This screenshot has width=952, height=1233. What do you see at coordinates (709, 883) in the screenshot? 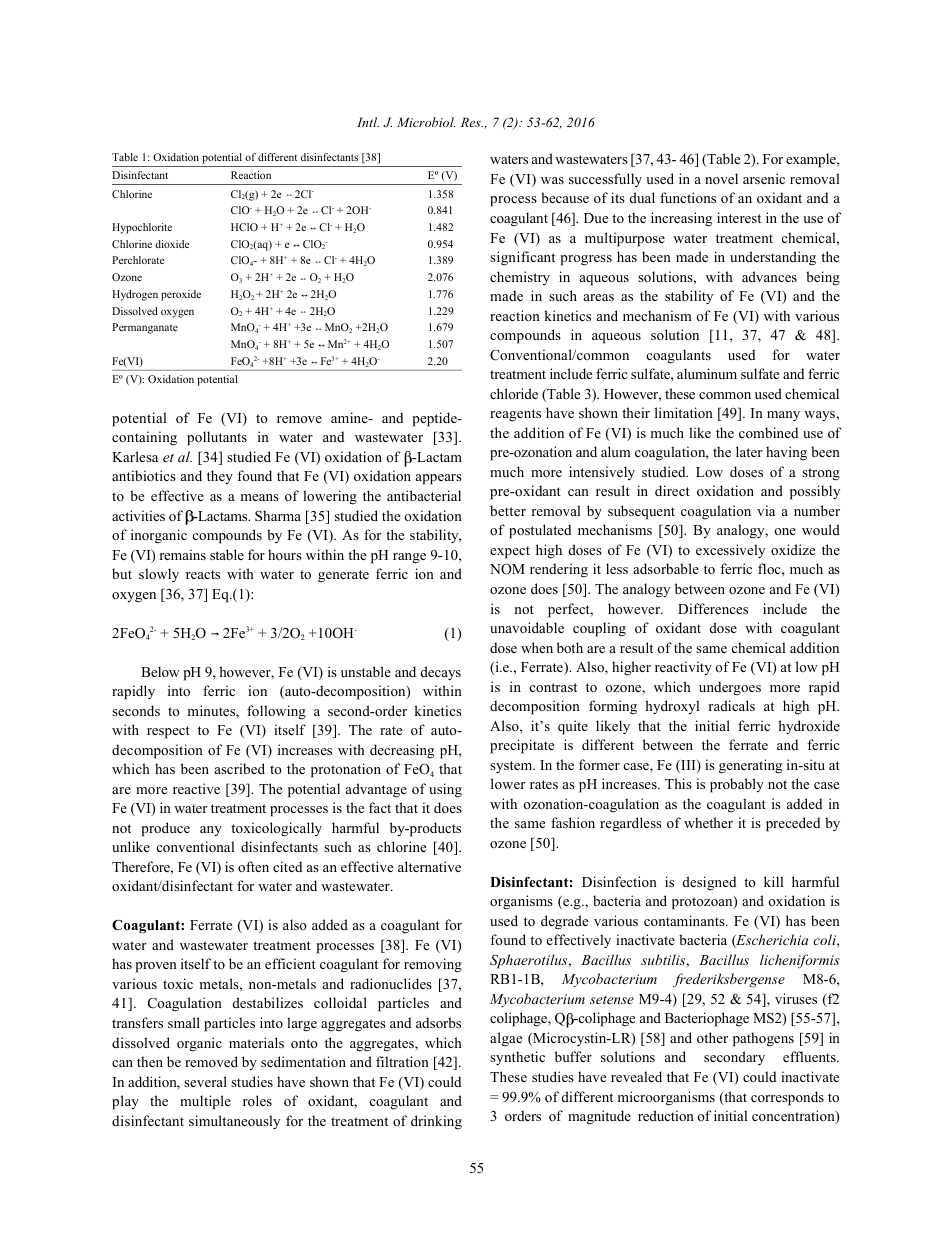
I see `designed` at bounding box center [709, 883].
